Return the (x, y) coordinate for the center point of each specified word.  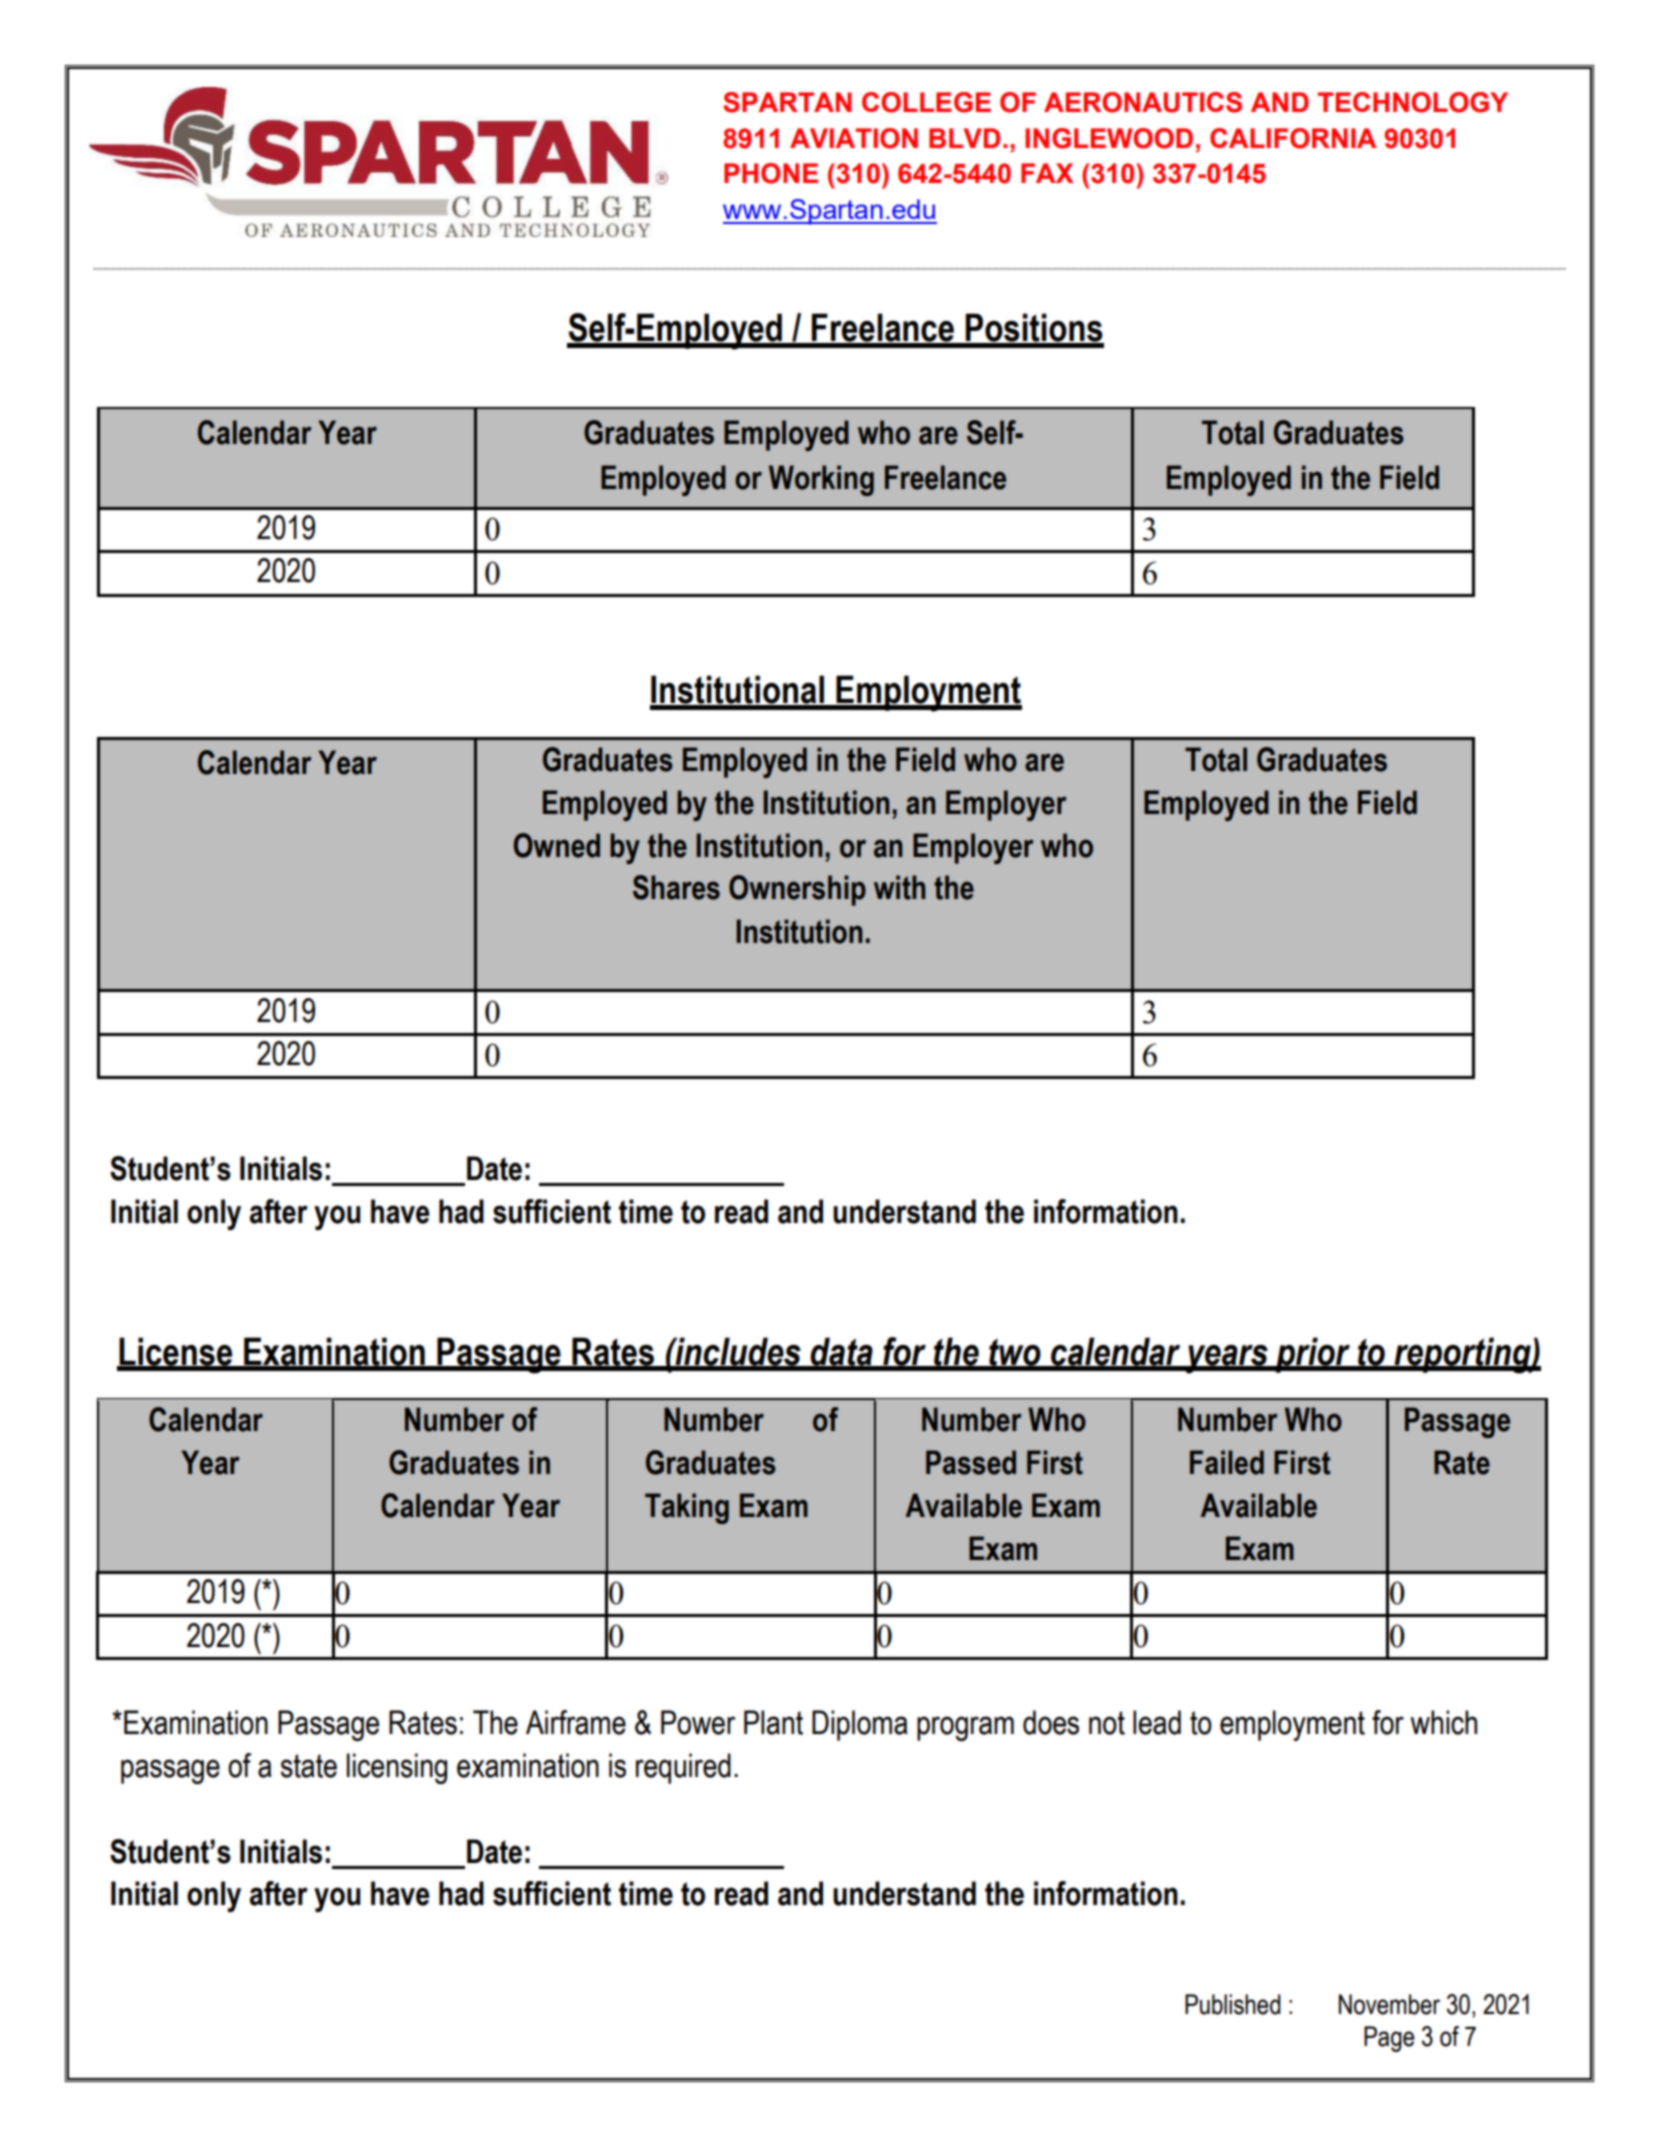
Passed (971, 1462)
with (900, 887)
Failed (1227, 1462)
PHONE (771, 173)
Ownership (797, 890)
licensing (397, 1768)
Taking (687, 1508)
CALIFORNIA (1293, 138)
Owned (557, 845)
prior (1313, 1355)
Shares (676, 887)
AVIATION (854, 138)
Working (821, 480)
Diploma (860, 1725)
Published (1233, 2004)
